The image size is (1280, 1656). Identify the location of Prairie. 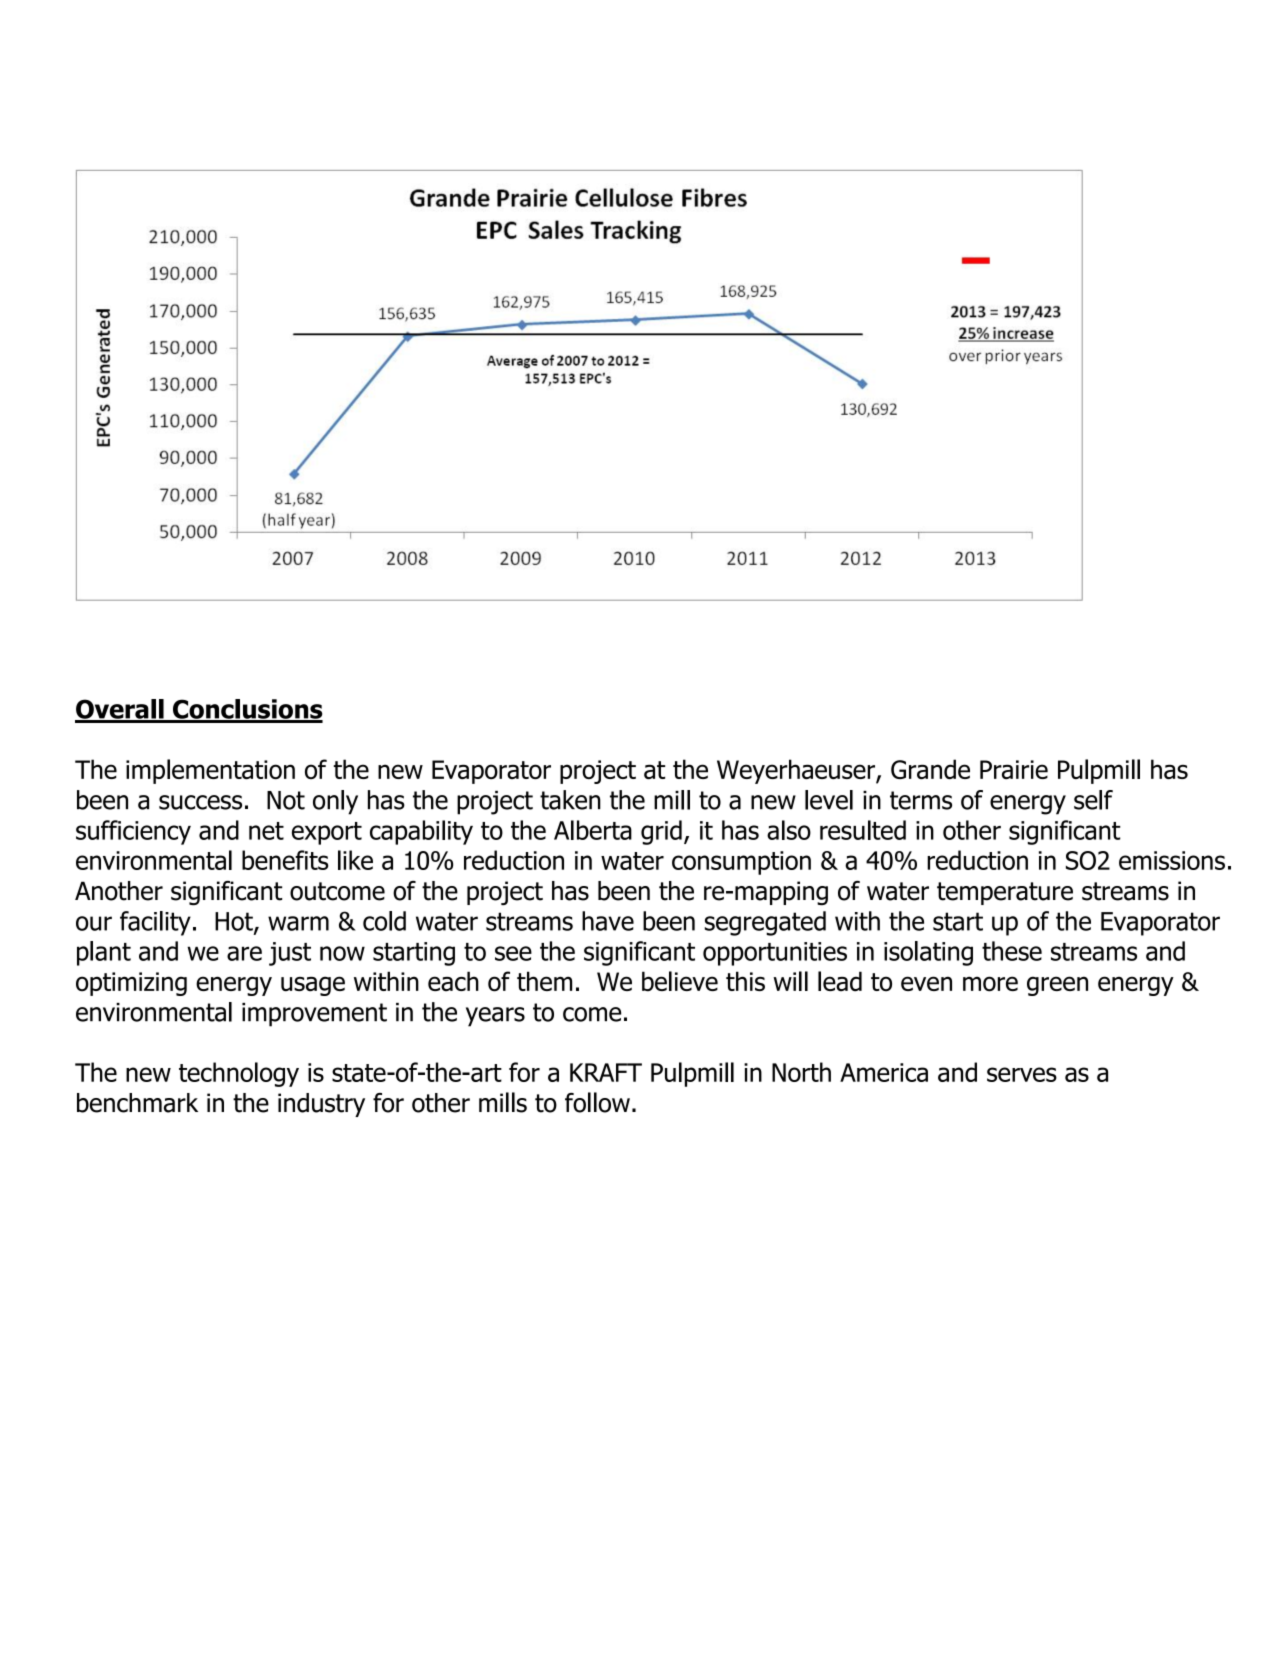
(1014, 769).
